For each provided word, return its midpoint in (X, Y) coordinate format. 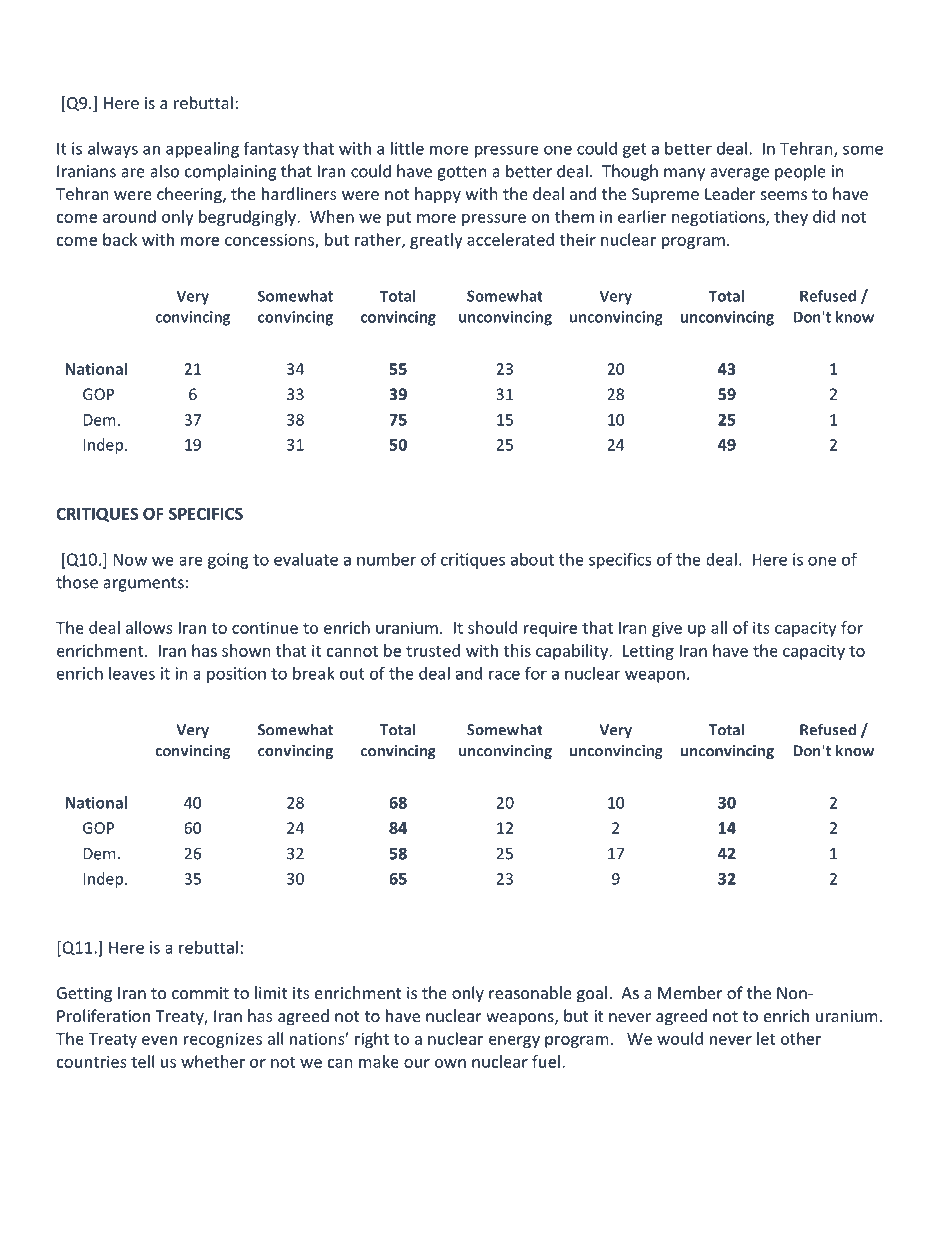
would (680, 1038)
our (417, 1063)
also (164, 171)
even (159, 1040)
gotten (461, 173)
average (739, 174)
